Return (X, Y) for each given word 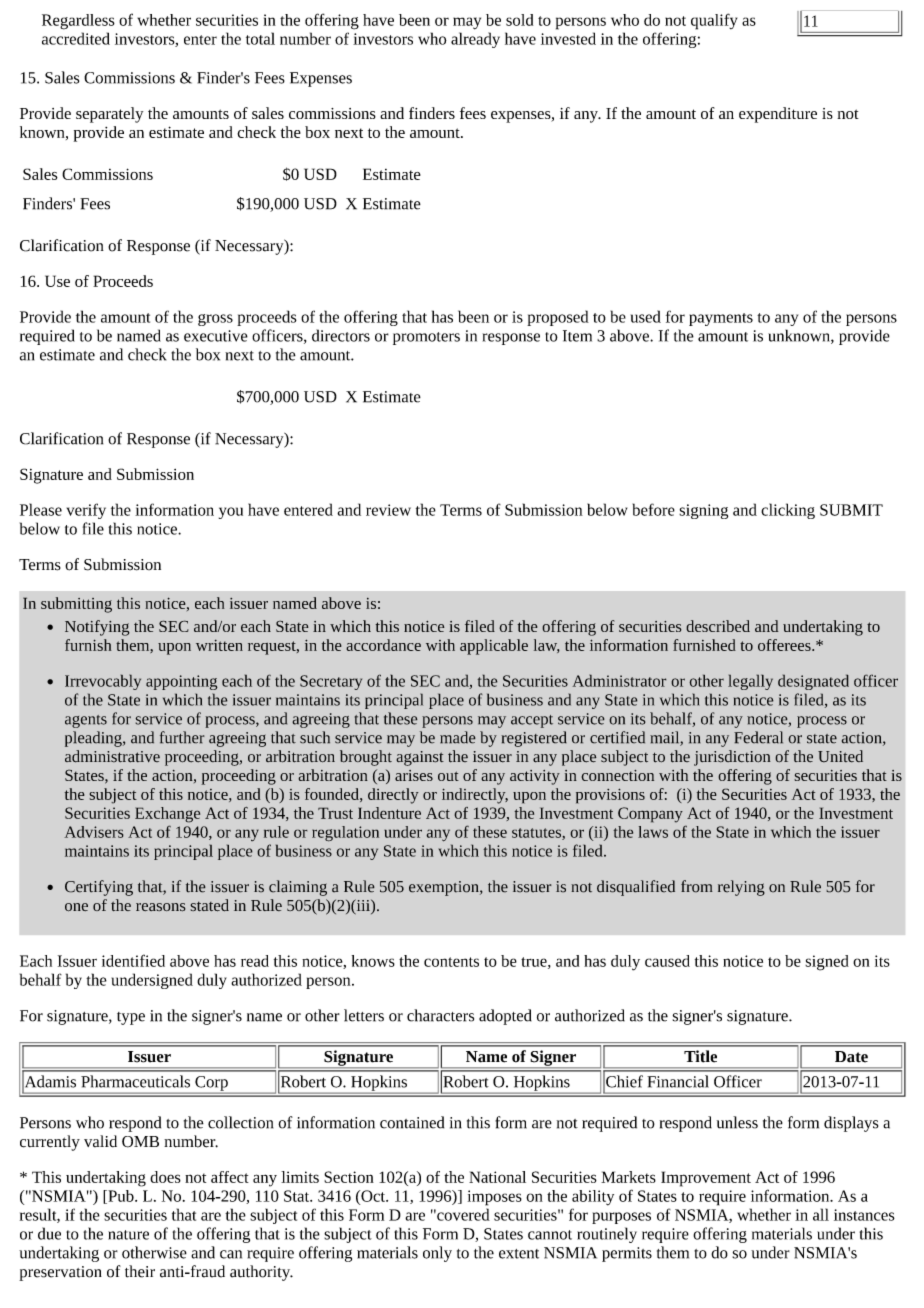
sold (519, 20)
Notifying (97, 628)
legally (750, 682)
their (140, 1271)
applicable (494, 647)
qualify (714, 21)
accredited (76, 38)
